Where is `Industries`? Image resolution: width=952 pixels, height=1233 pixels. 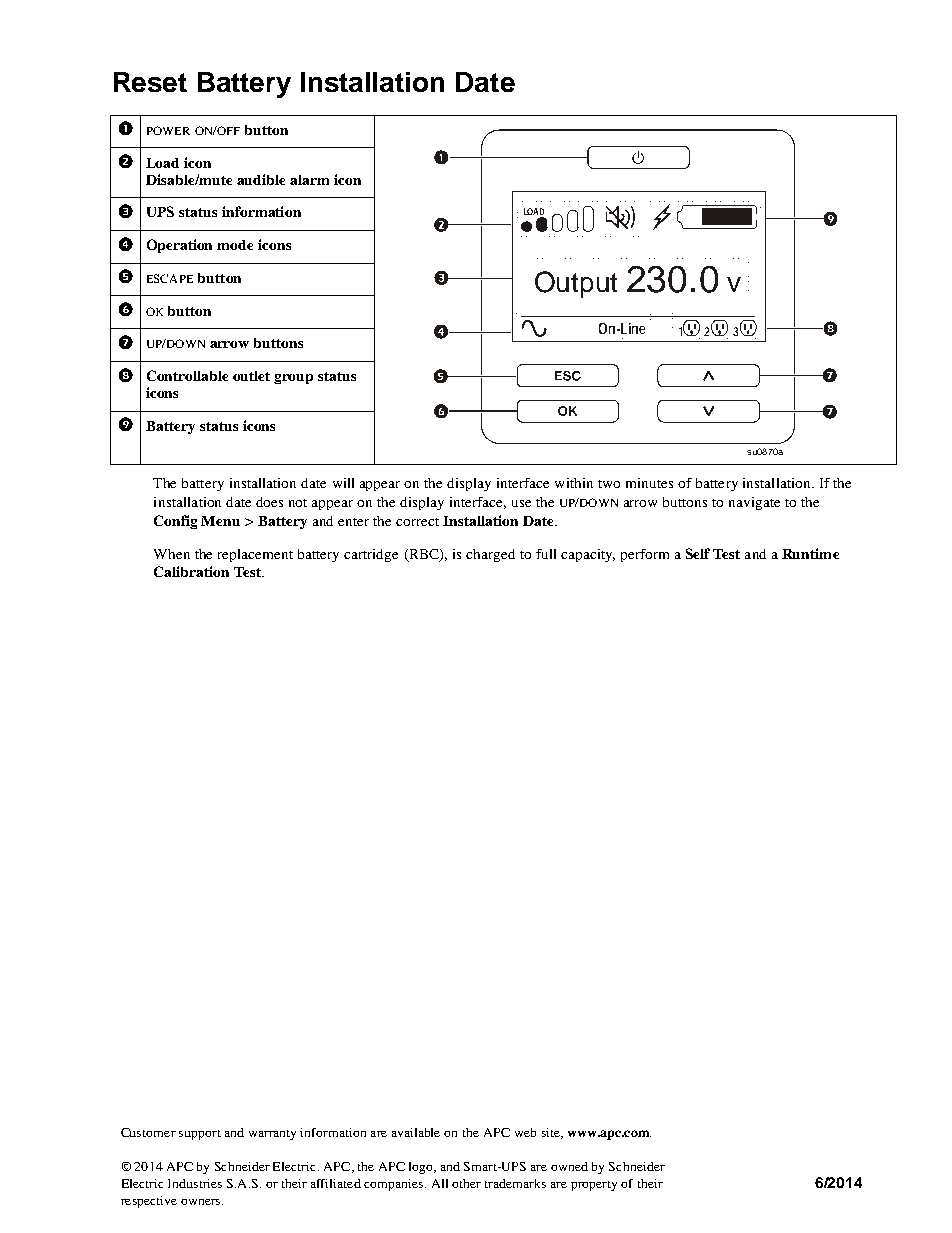 Industries is located at coordinates (195, 1183).
